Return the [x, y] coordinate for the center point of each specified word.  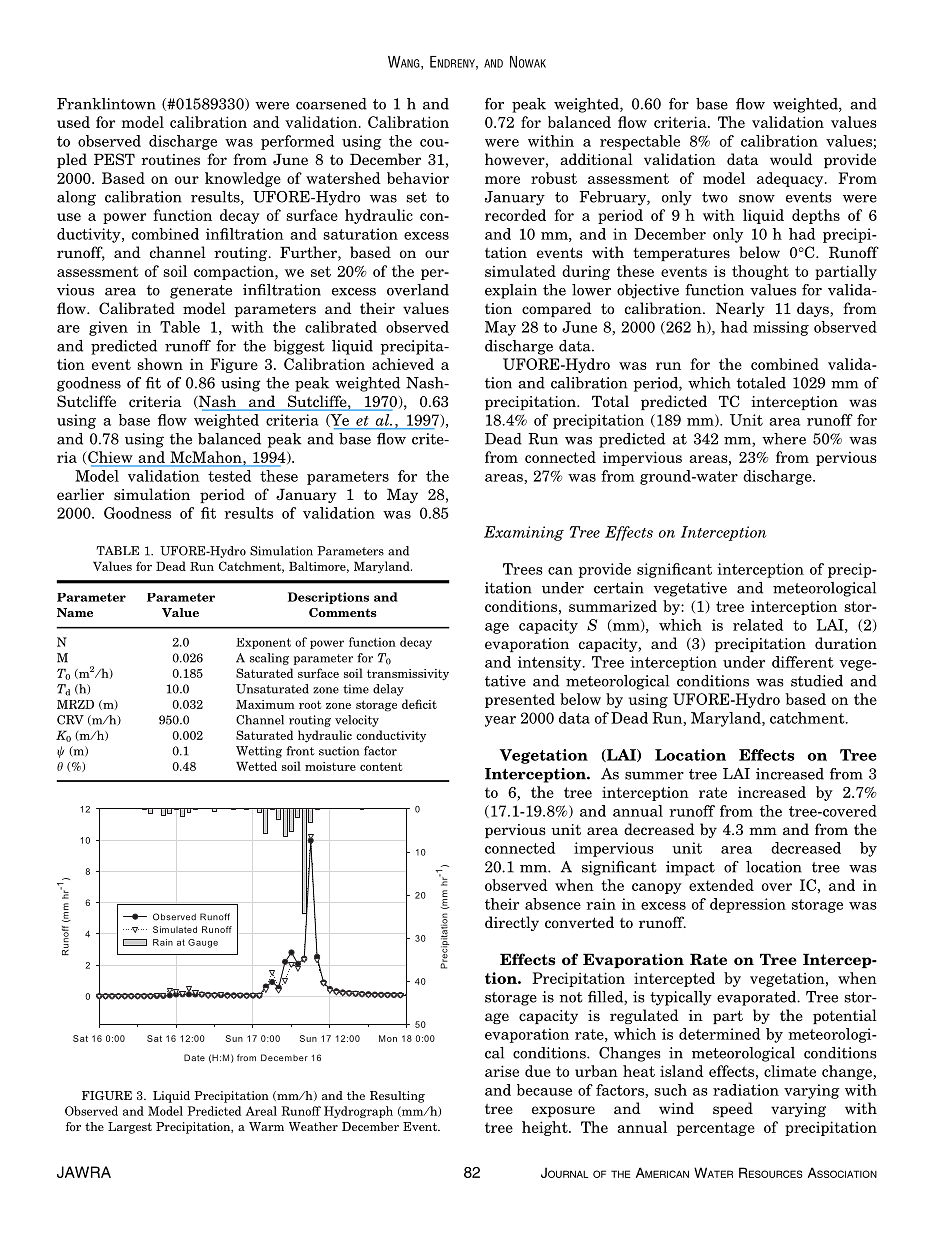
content [381, 766]
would [791, 159]
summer [654, 776]
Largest [130, 1128]
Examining [524, 533]
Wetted [256, 766]
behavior [418, 178]
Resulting [397, 1097]
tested [229, 476]
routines [170, 159]
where [784, 439]
